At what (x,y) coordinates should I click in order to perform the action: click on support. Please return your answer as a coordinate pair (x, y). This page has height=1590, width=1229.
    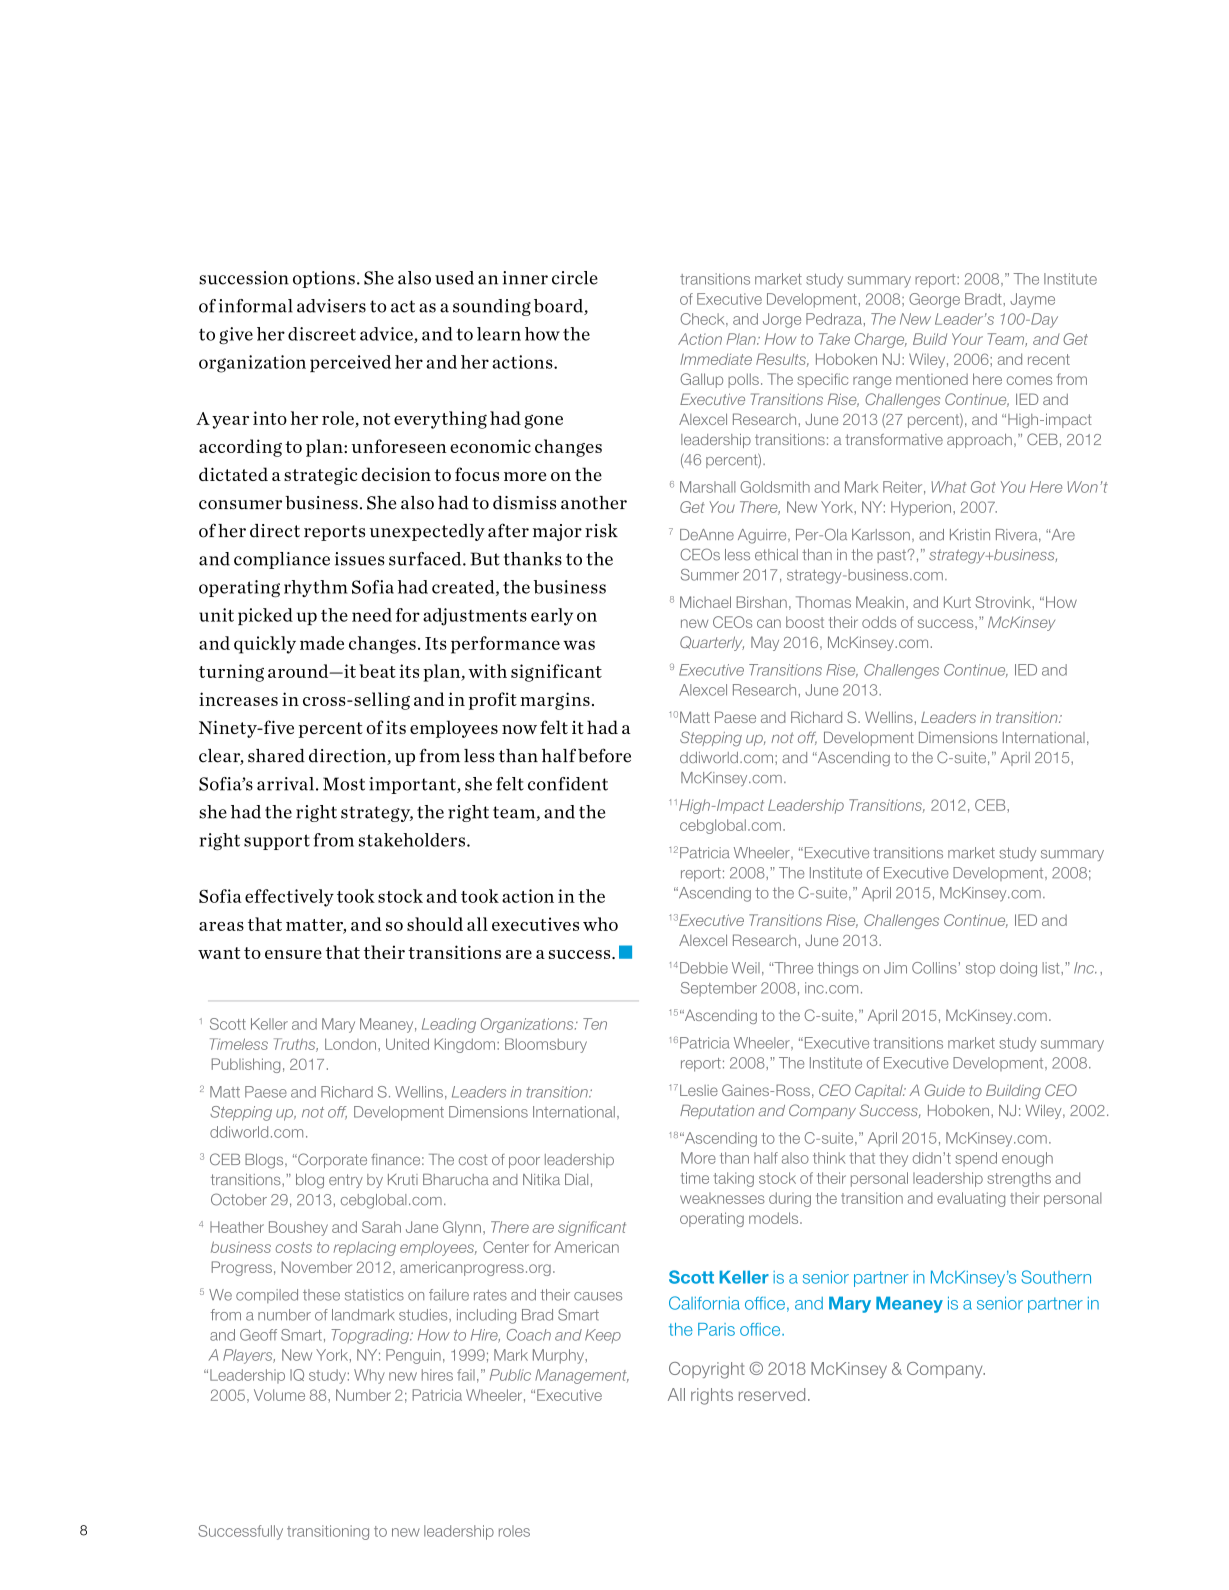
    Looking at the image, I should click on (277, 842).
